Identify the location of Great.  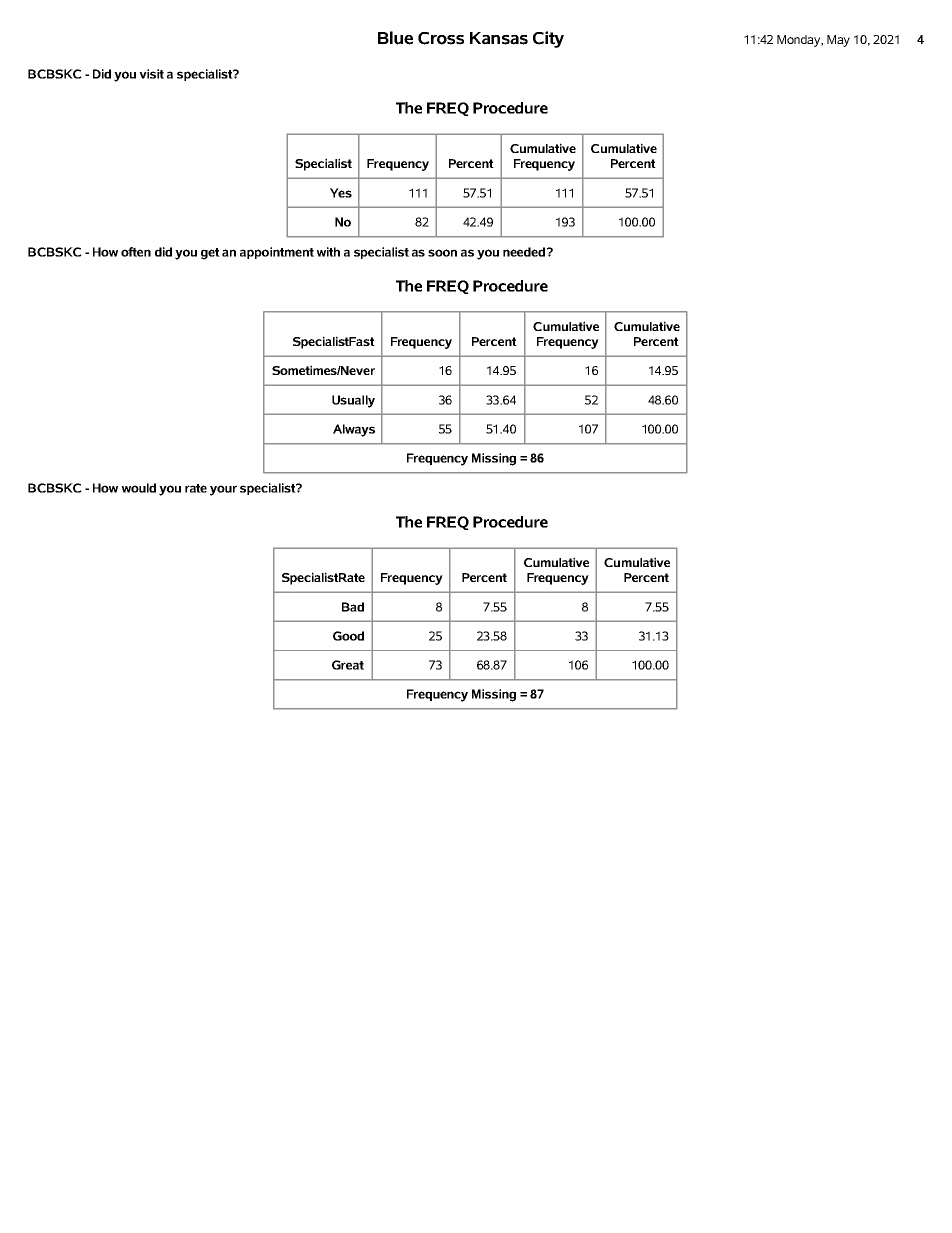
(348, 665).
